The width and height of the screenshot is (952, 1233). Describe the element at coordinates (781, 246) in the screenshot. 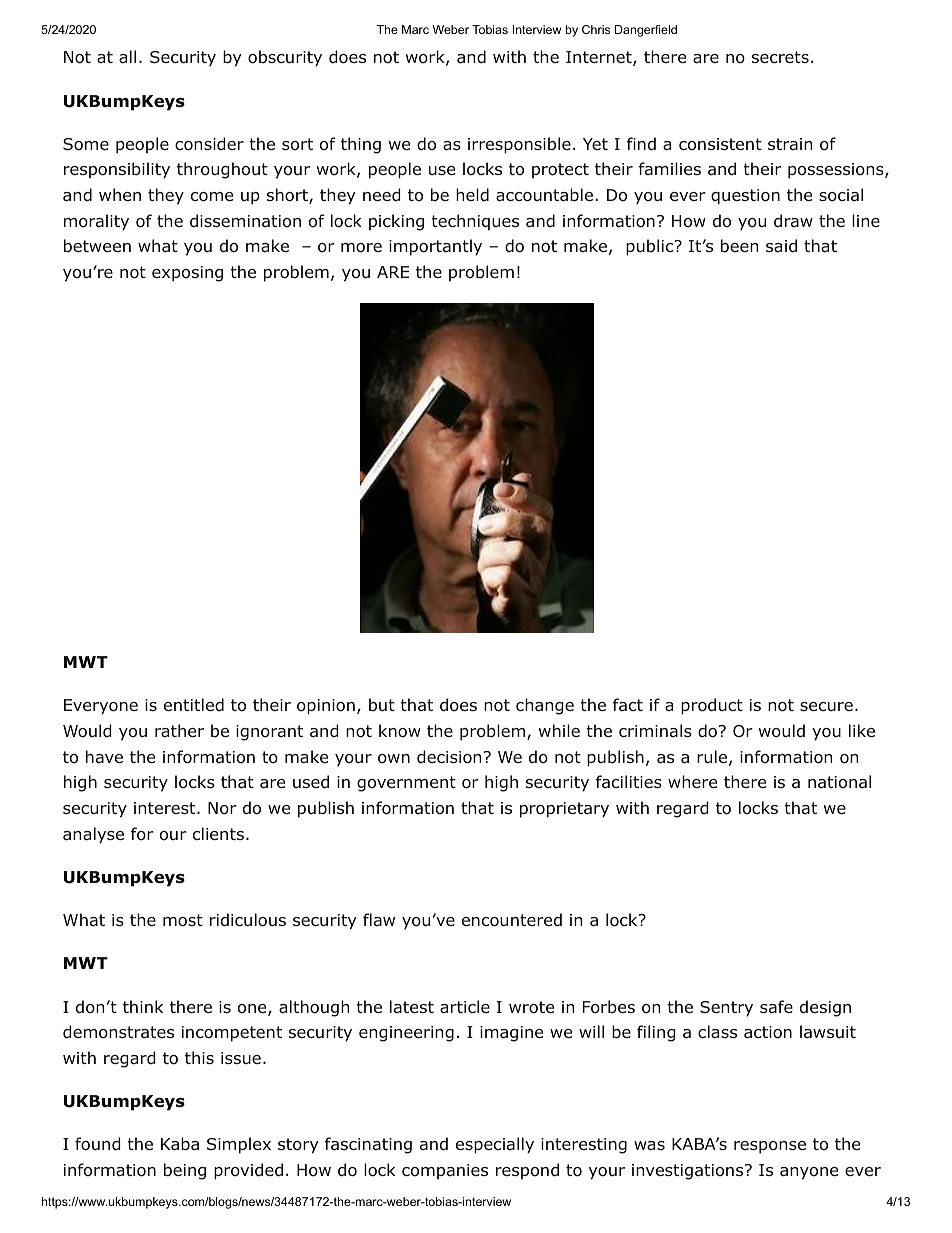

I see `said` at that location.
